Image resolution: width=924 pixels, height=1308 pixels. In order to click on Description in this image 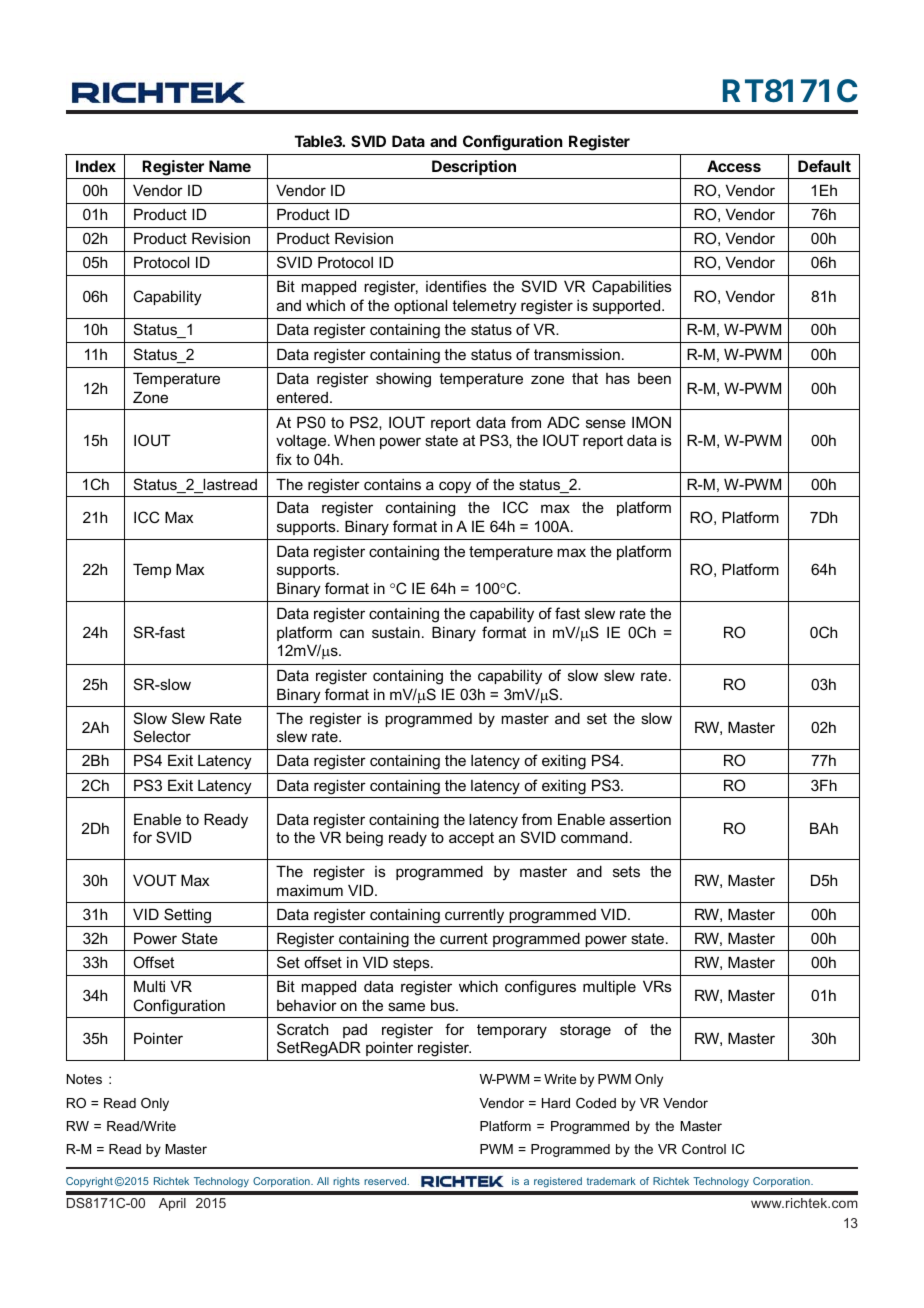, I will do `click(474, 167)`.
